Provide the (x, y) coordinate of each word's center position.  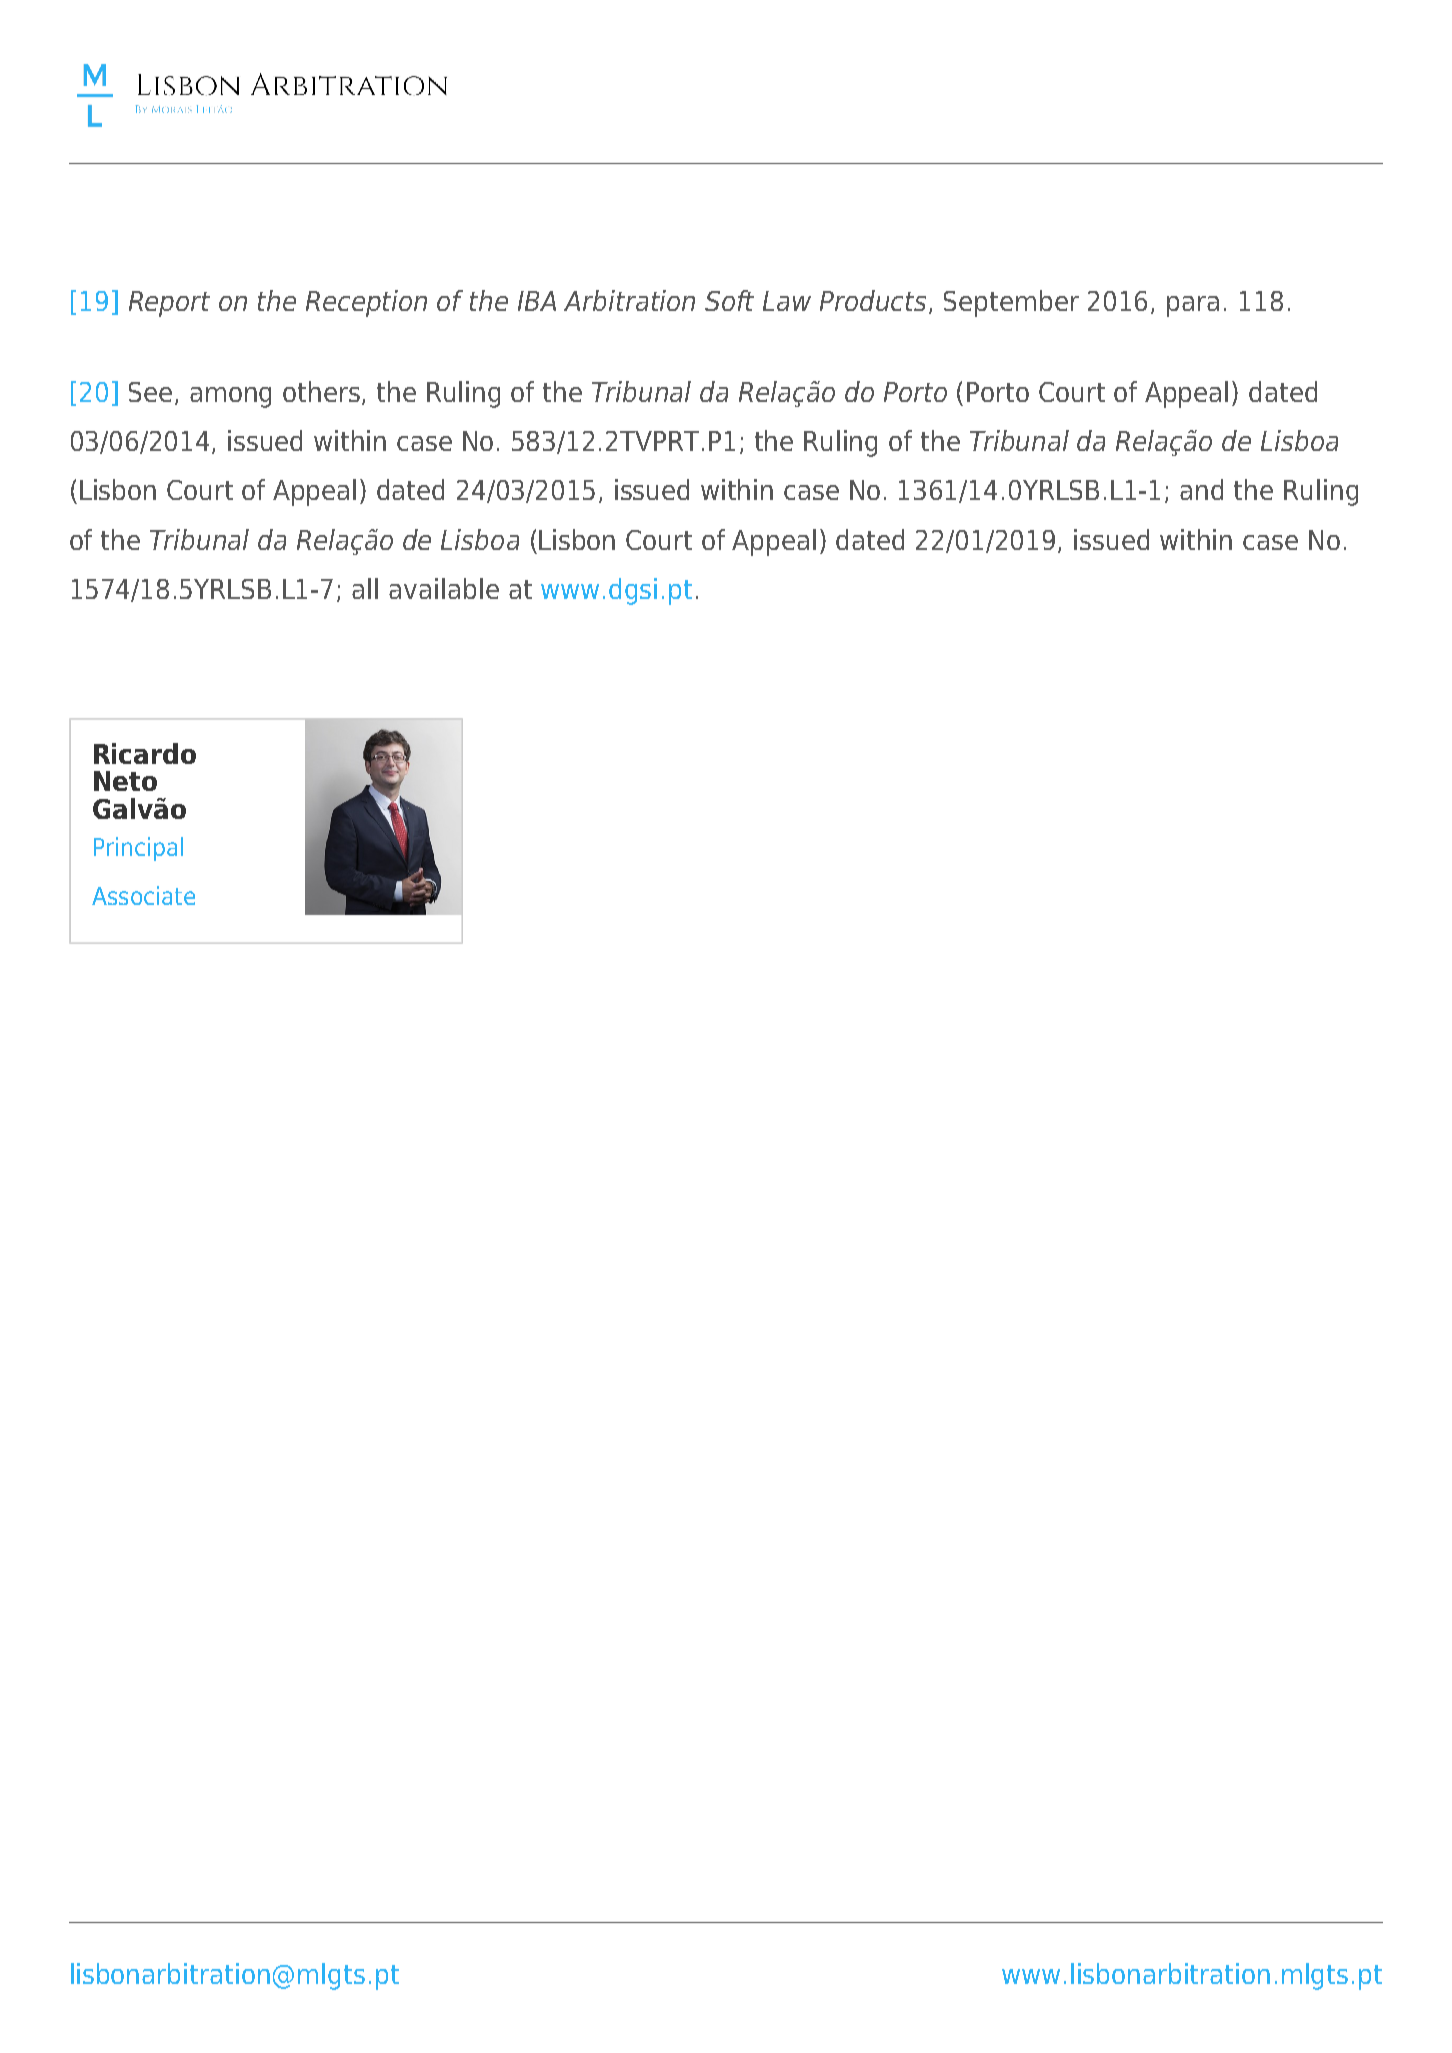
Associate (143, 895)
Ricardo (145, 753)
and (1201, 489)
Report (169, 304)
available (444, 588)
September (1011, 303)
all (365, 588)
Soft (729, 300)
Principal (138, 849)
